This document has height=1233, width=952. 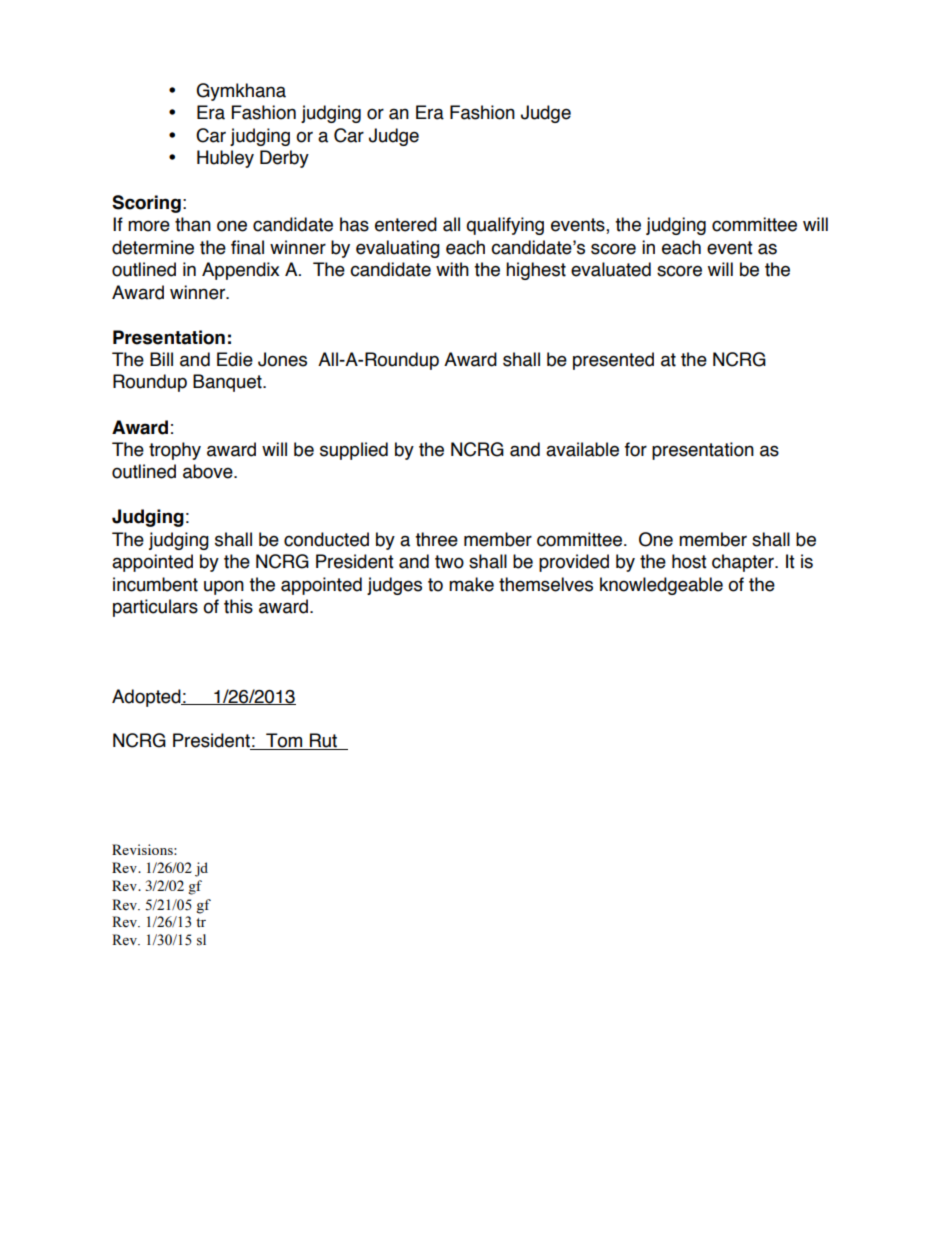 I want to click on trophy, so click(x=175, y=451).
